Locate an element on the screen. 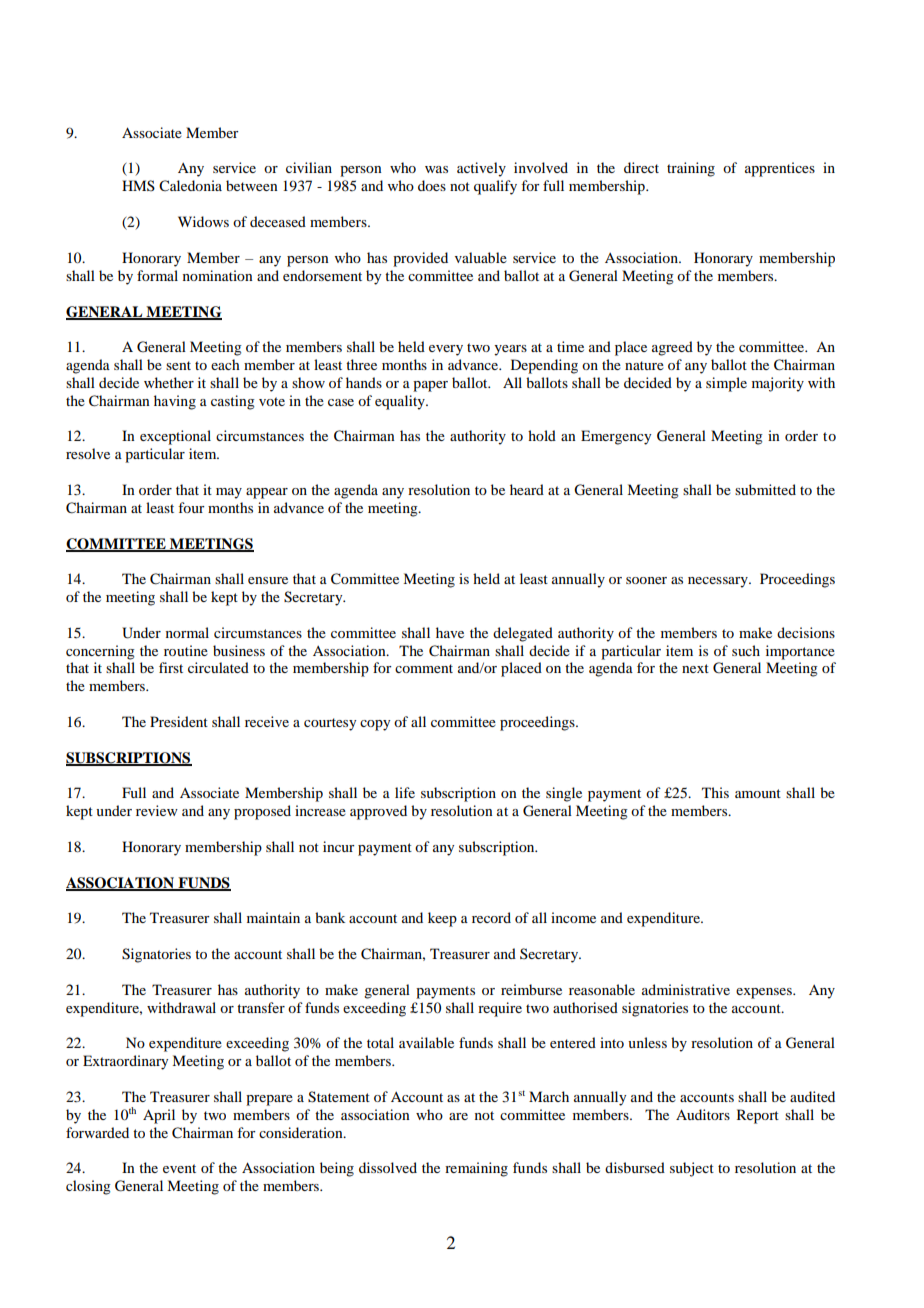 The image size is (924, 1308). Caledonia is located at coordinates (190, 186).
